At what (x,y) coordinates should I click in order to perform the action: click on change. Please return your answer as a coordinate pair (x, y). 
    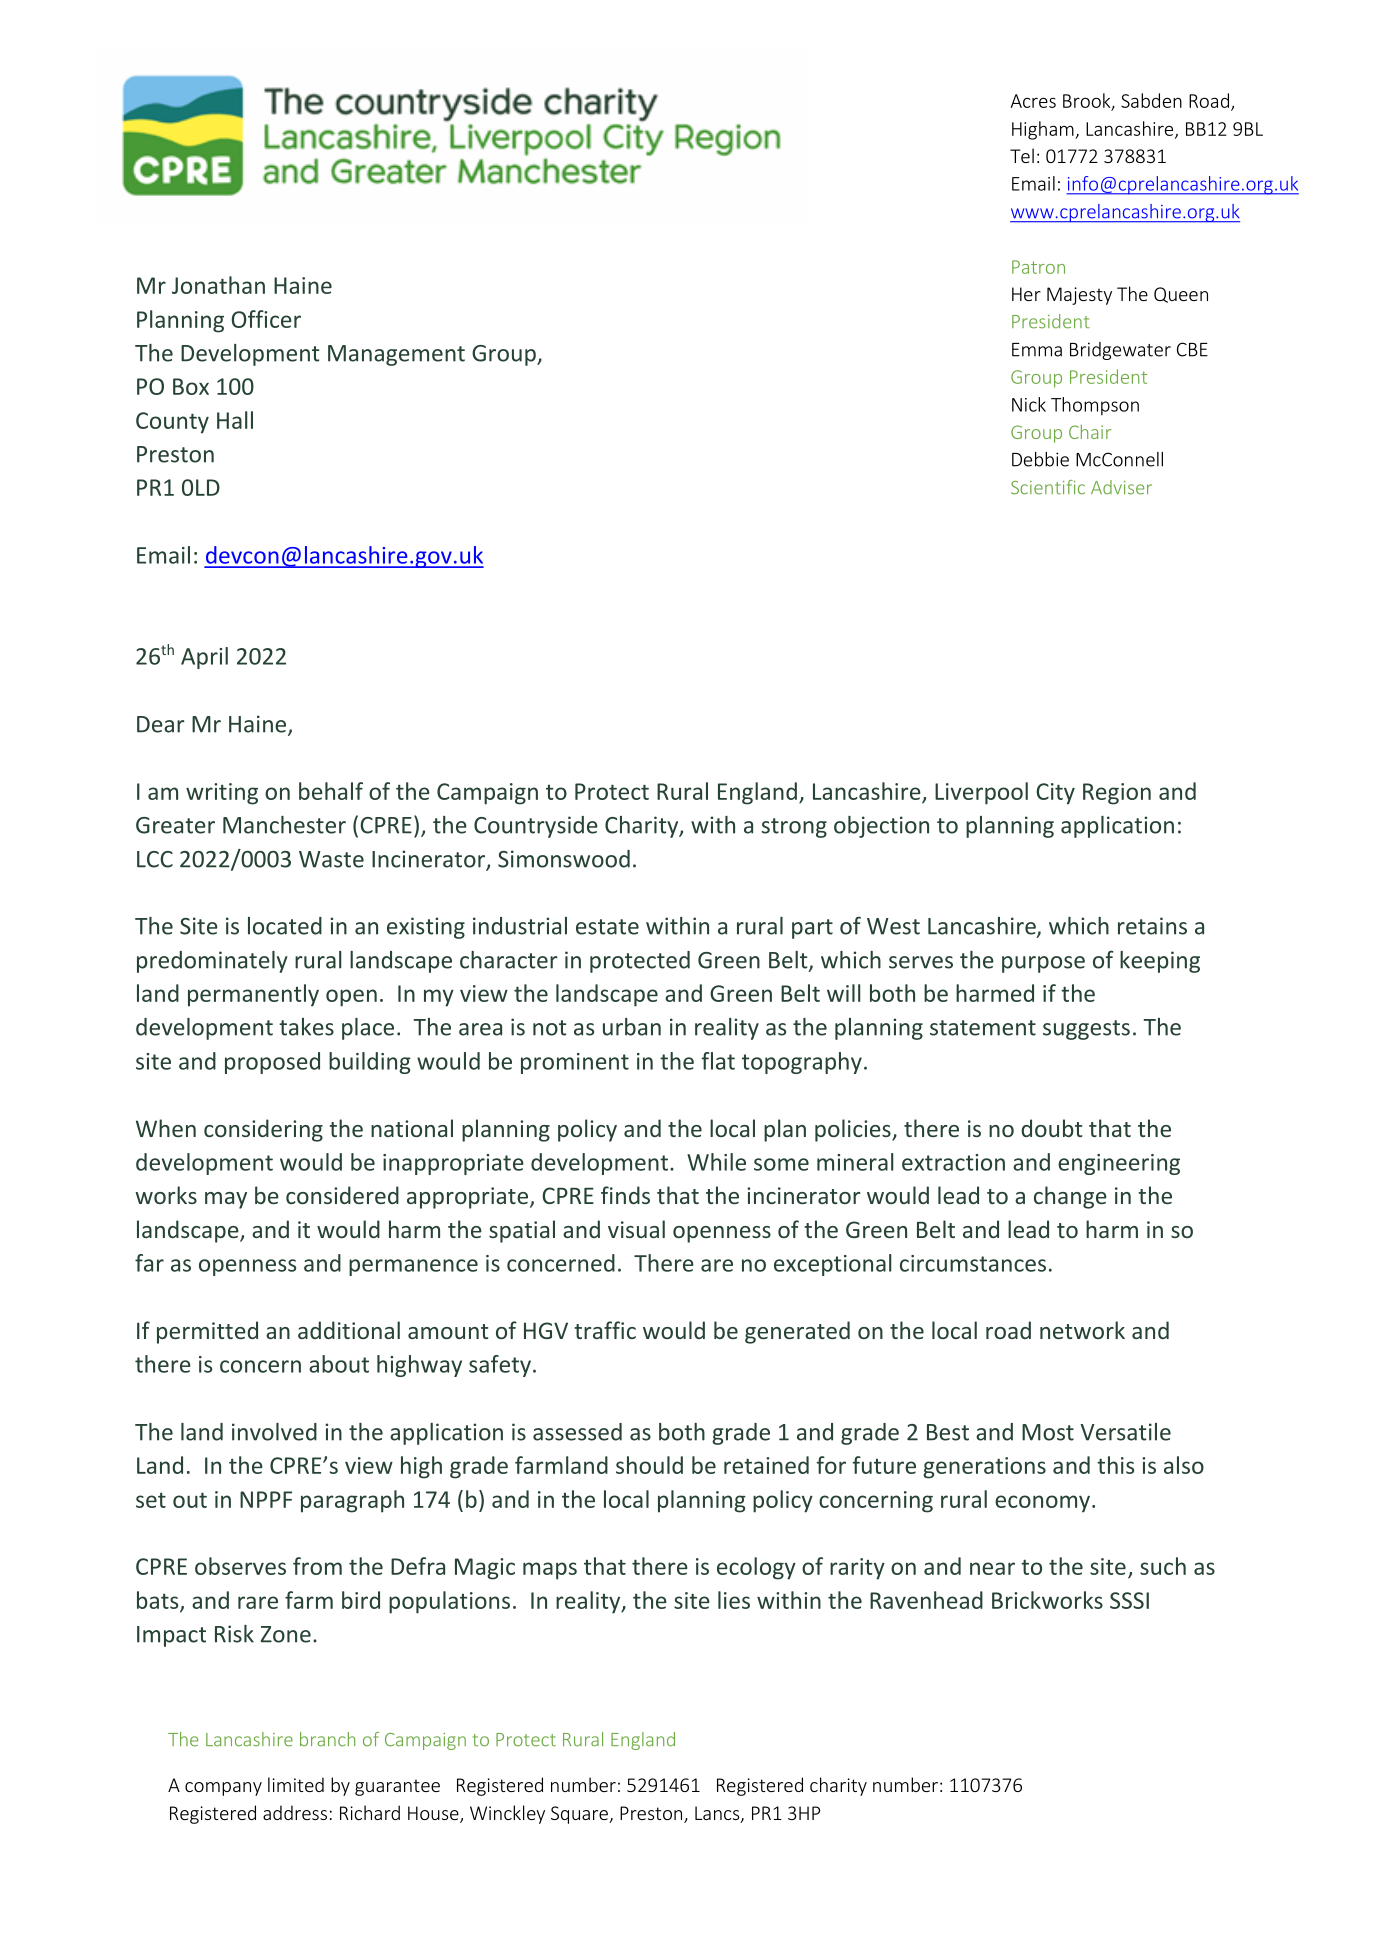
    Looking at the image, I should click on (1070, 1197).
